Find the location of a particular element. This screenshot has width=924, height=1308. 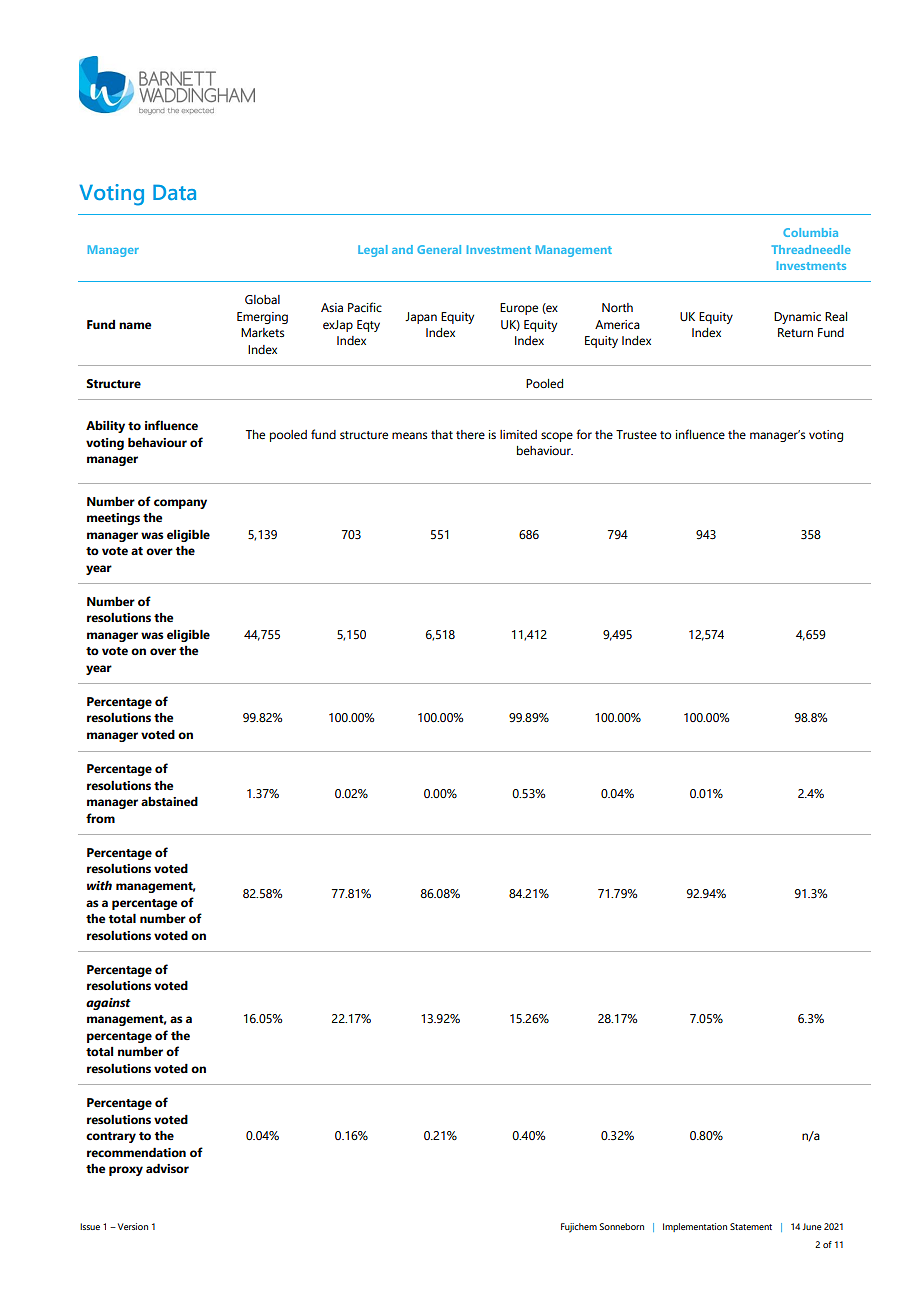

Trustee is located at coordinates (636, 434).
